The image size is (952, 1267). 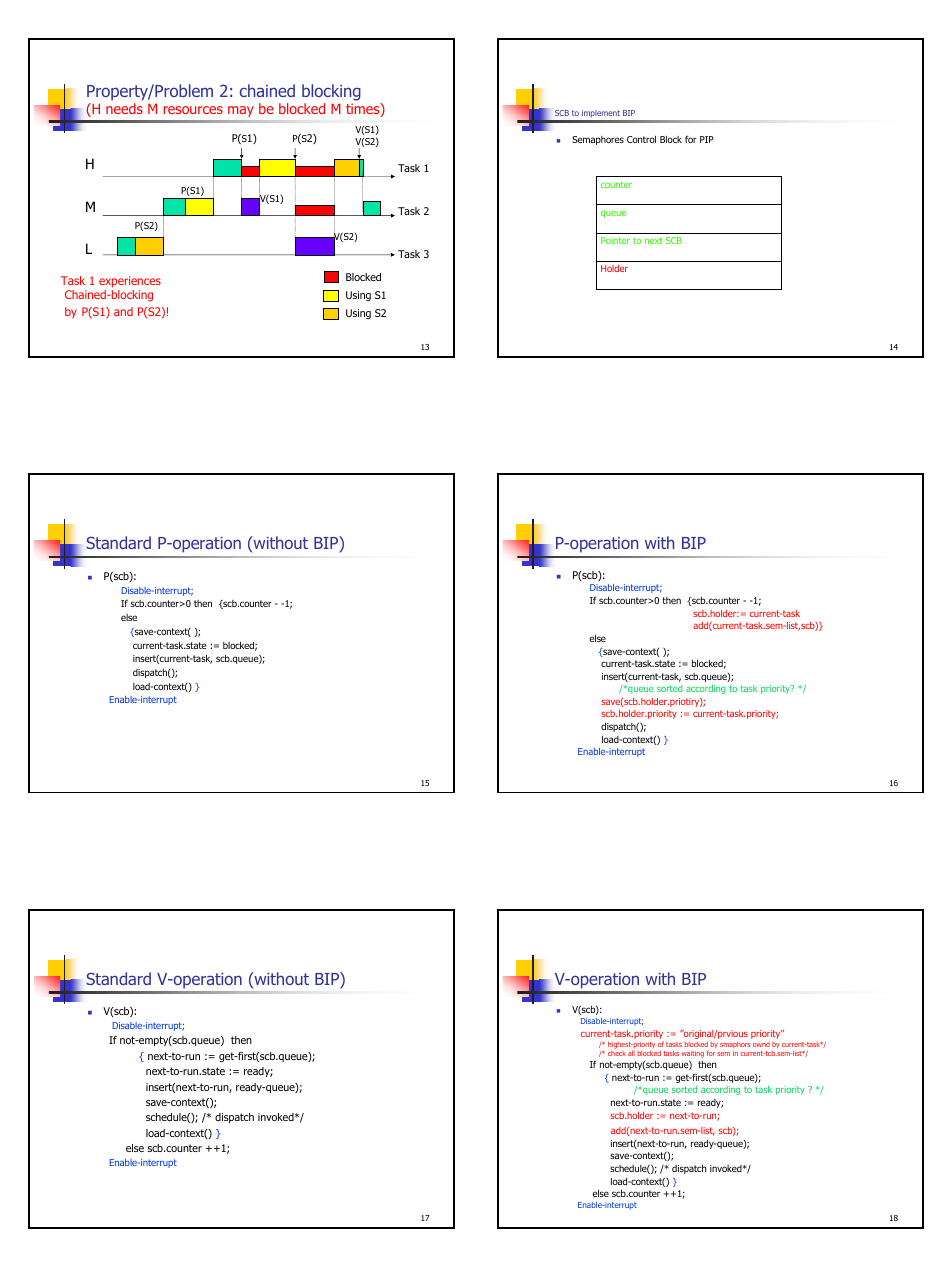 What do you see at coordinates (631, 1053) in the page?
I see `all` at bounding box center [631, 1053].
